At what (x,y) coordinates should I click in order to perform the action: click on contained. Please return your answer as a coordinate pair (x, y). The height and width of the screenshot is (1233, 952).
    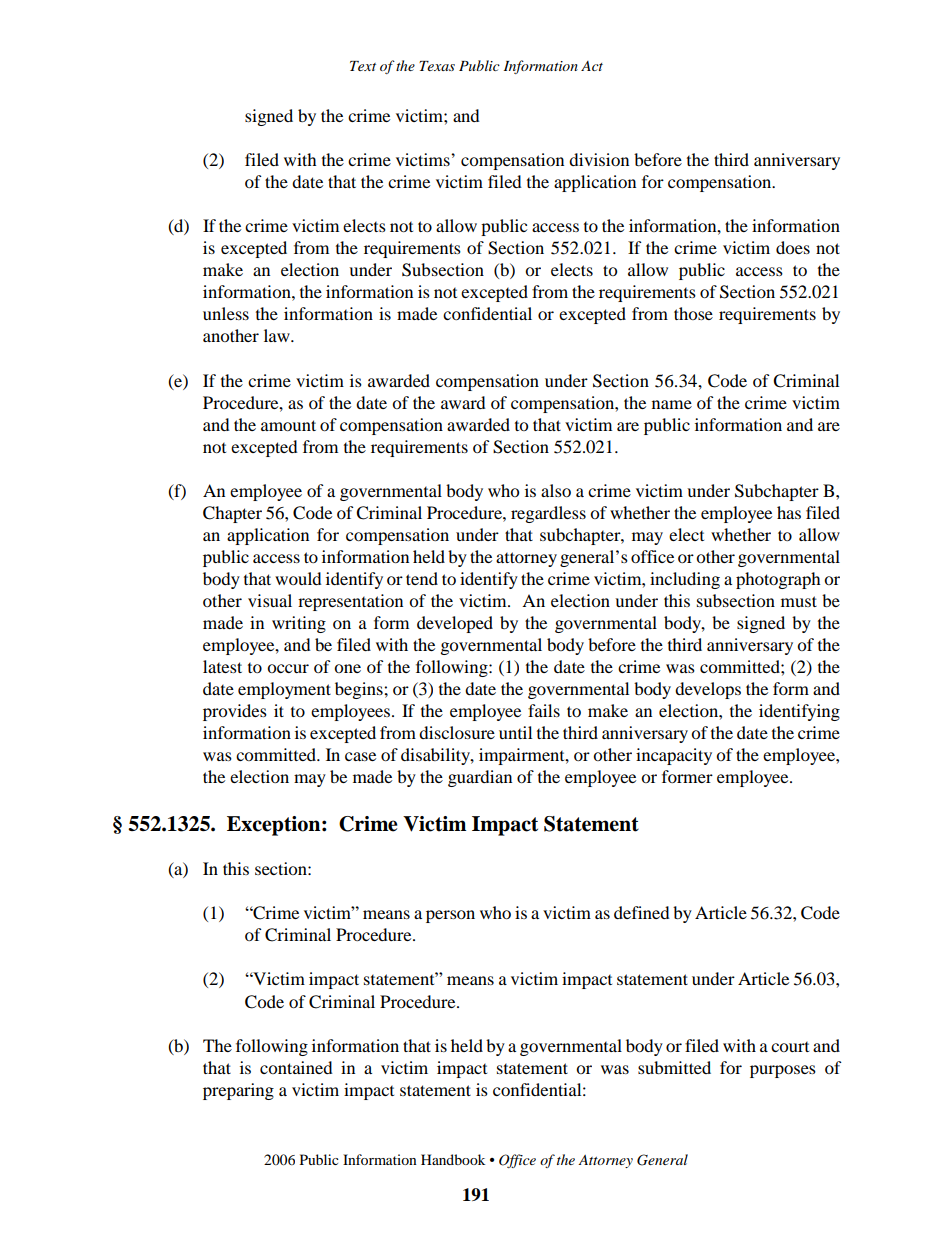
    Looking at the image, I should click on (296, 1067).
